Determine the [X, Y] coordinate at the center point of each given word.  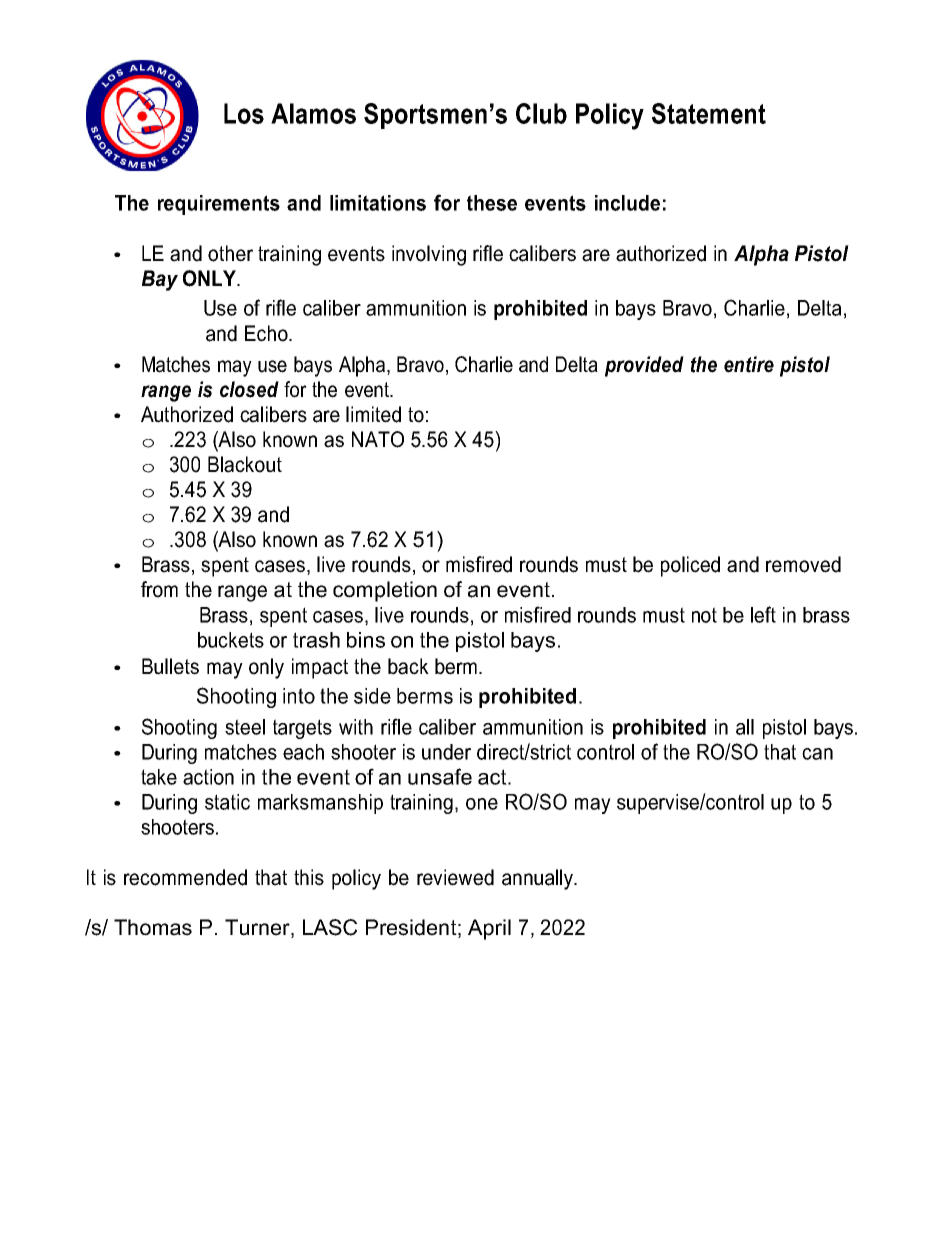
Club [541, 113]
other [230, 253]
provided [644, 366]
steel [245, 727]
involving [429, 255]
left [763, 614]
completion [385, 591]
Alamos [313, 113]
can [817, 754]
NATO [378, 439]
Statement [709, 113]
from [159, 589]
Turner [258, 928]
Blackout [245, 464]
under [446, 752]
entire [749, 364]
